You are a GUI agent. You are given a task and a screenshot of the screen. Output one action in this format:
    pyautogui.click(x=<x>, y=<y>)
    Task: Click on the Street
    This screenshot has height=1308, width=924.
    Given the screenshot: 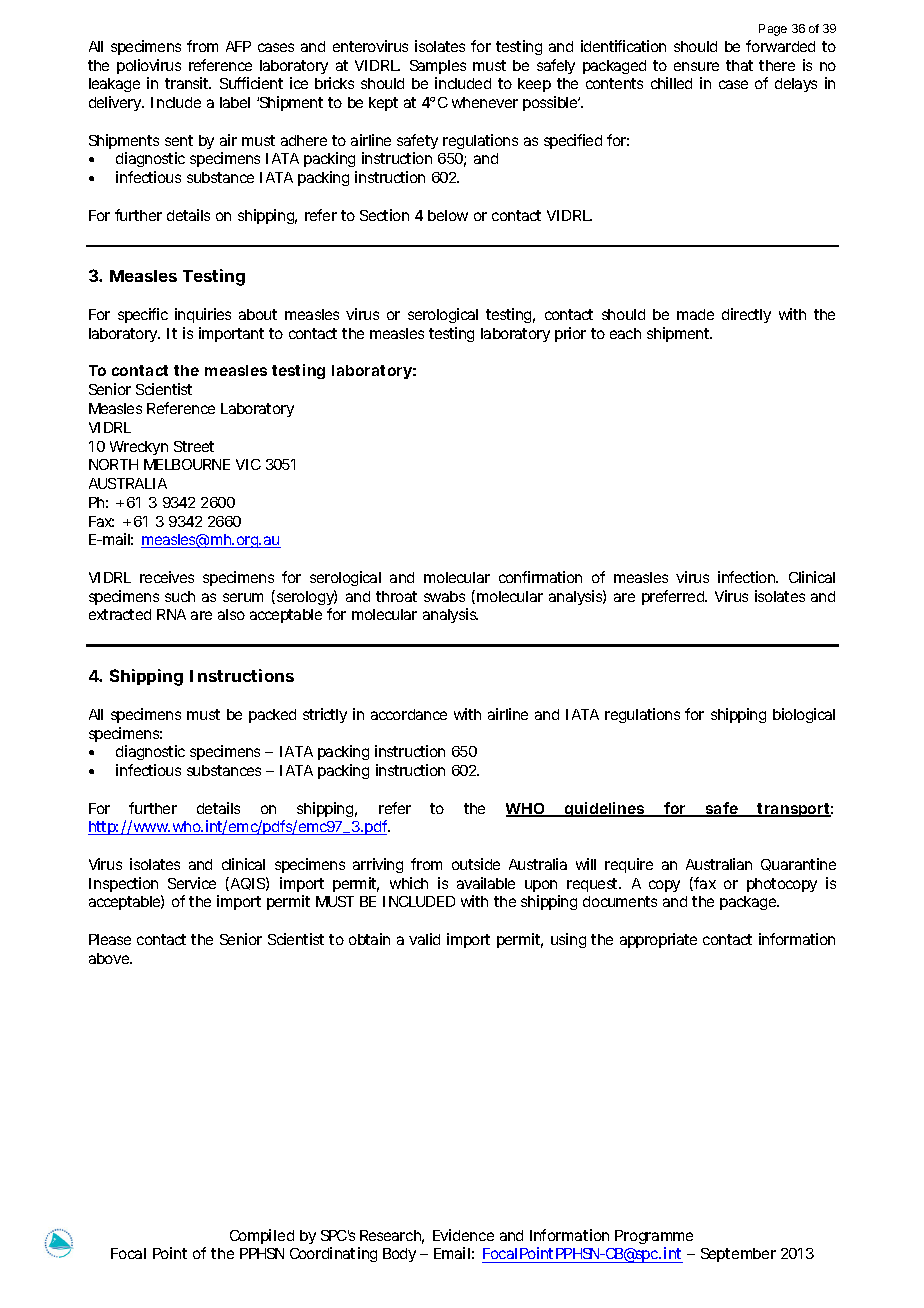 What is the action you would take?
    pyautogui.click(x=194, y=446)
